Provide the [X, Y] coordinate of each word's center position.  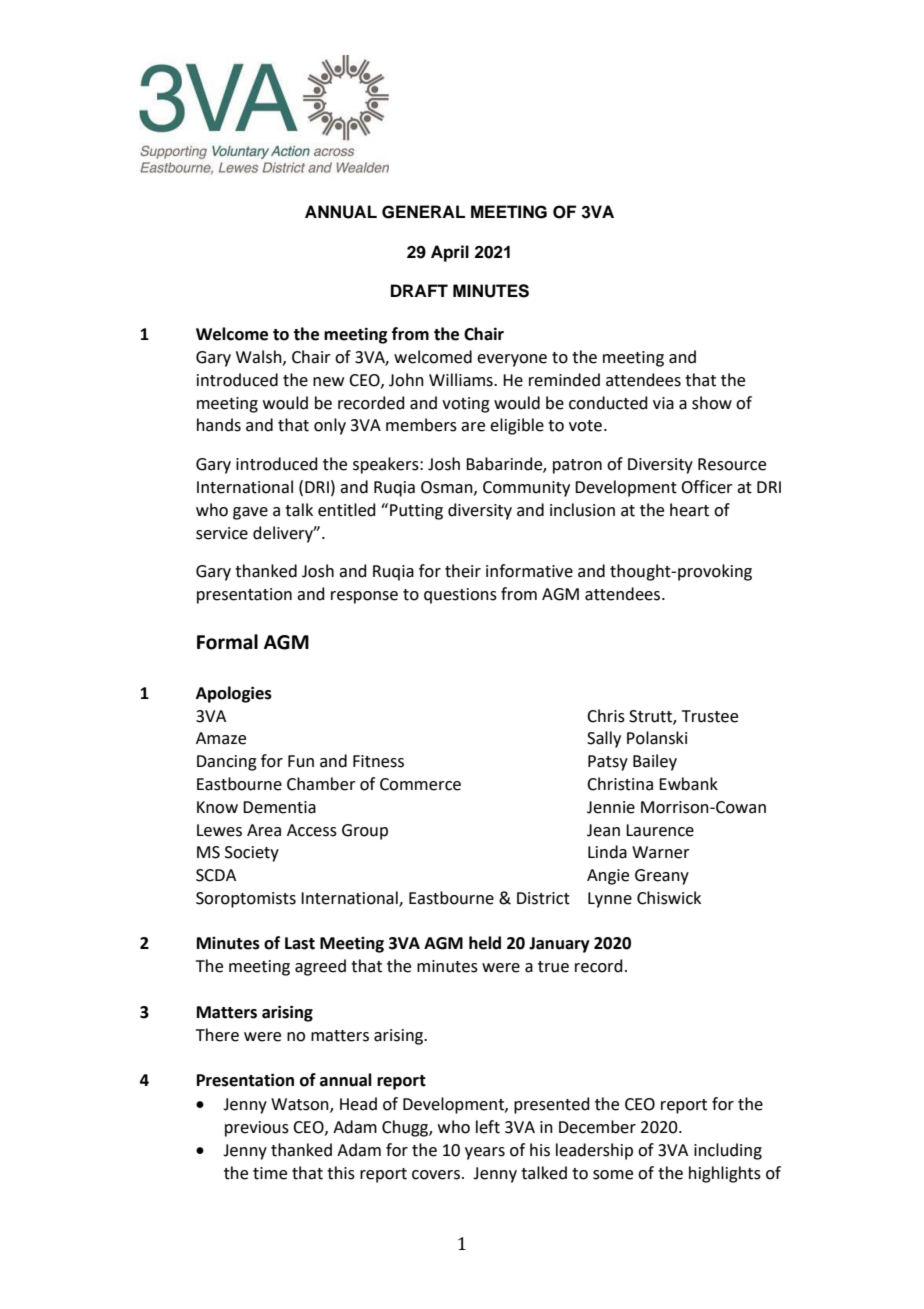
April [450, 253]
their [463, 571]
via [663, 403]
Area [264, 830]
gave [250, 513]
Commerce [420, 784]
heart [689, 510]
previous [257, 1129]
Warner [661, 852]
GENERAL [423, 212]
